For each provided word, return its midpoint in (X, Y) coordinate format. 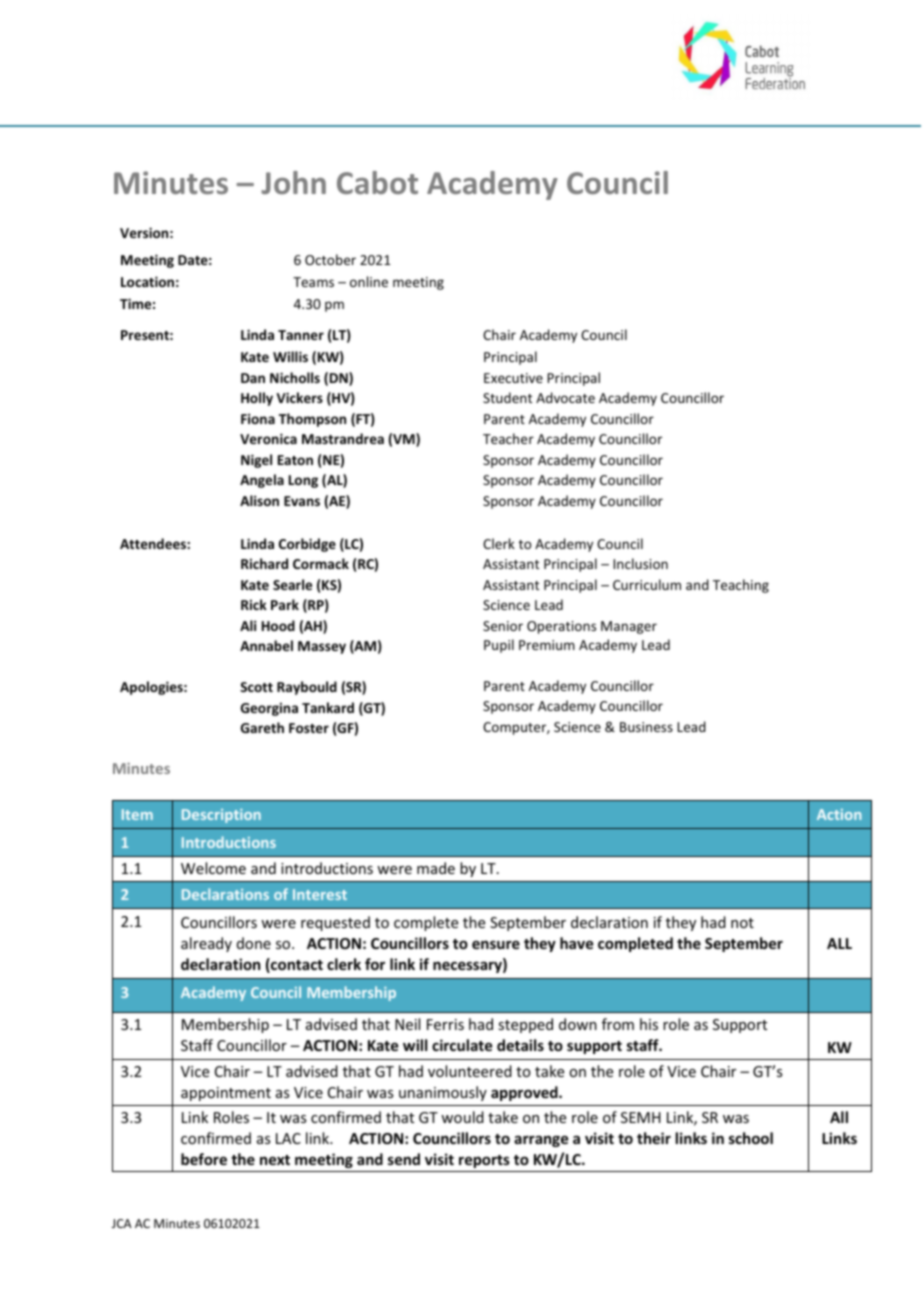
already (206, 944)
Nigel (256, 461)
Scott (256, 687)
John (293, 182)
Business (646, 727)
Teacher (508, 438)
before (204, 1159)
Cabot (377, 182)
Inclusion (640, 563)
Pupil (499, 646)
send (404, 1159)
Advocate (565, 397)
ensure (496, 944)
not (742, 923)
